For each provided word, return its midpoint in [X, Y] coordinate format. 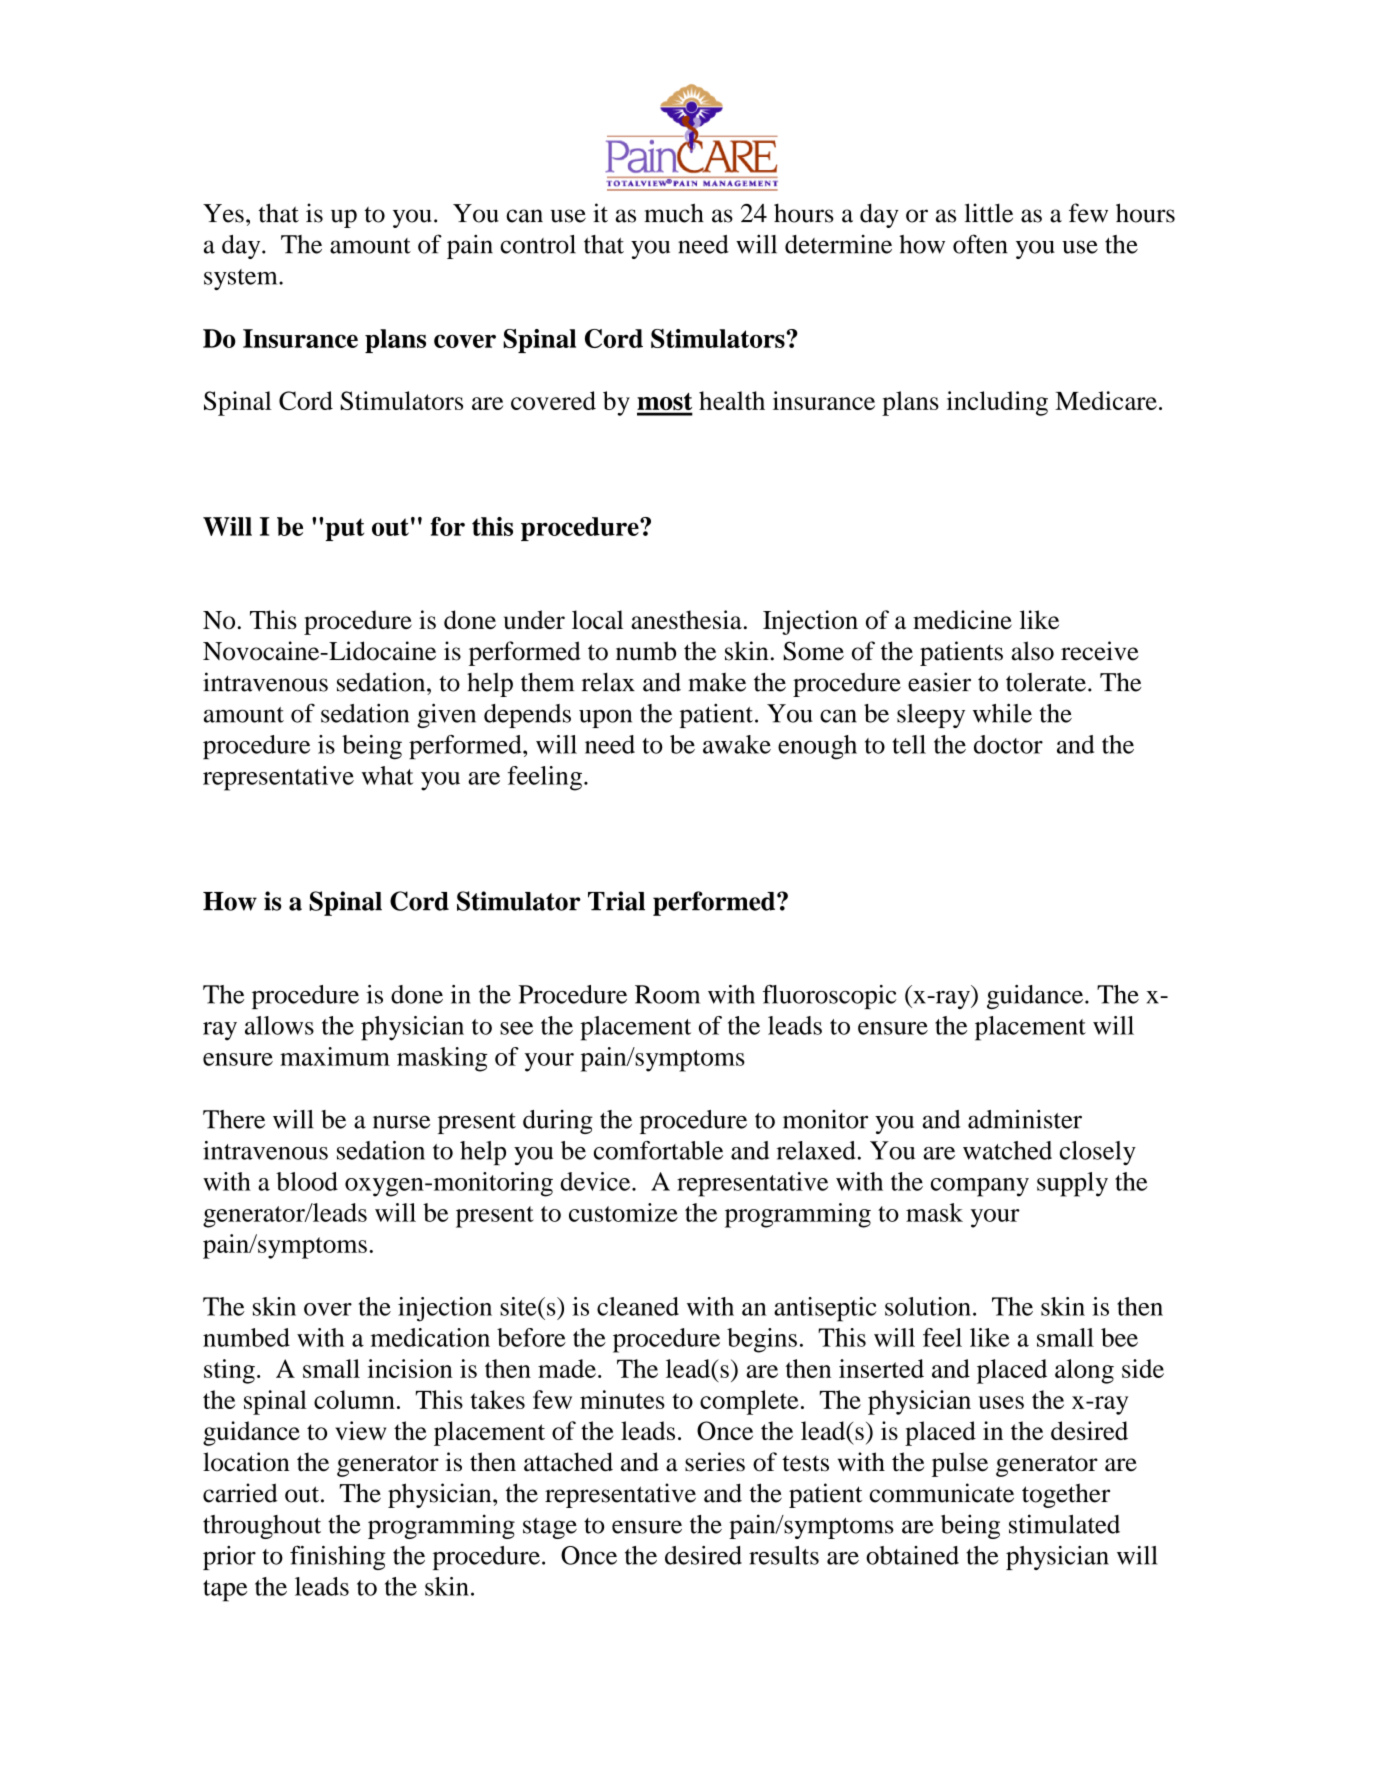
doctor [1008, 744]
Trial [616, 901]
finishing [338, 1557]
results [784, 1555]
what [387, 775]
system [242, 279]
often [980, 244]
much [674, 213]
